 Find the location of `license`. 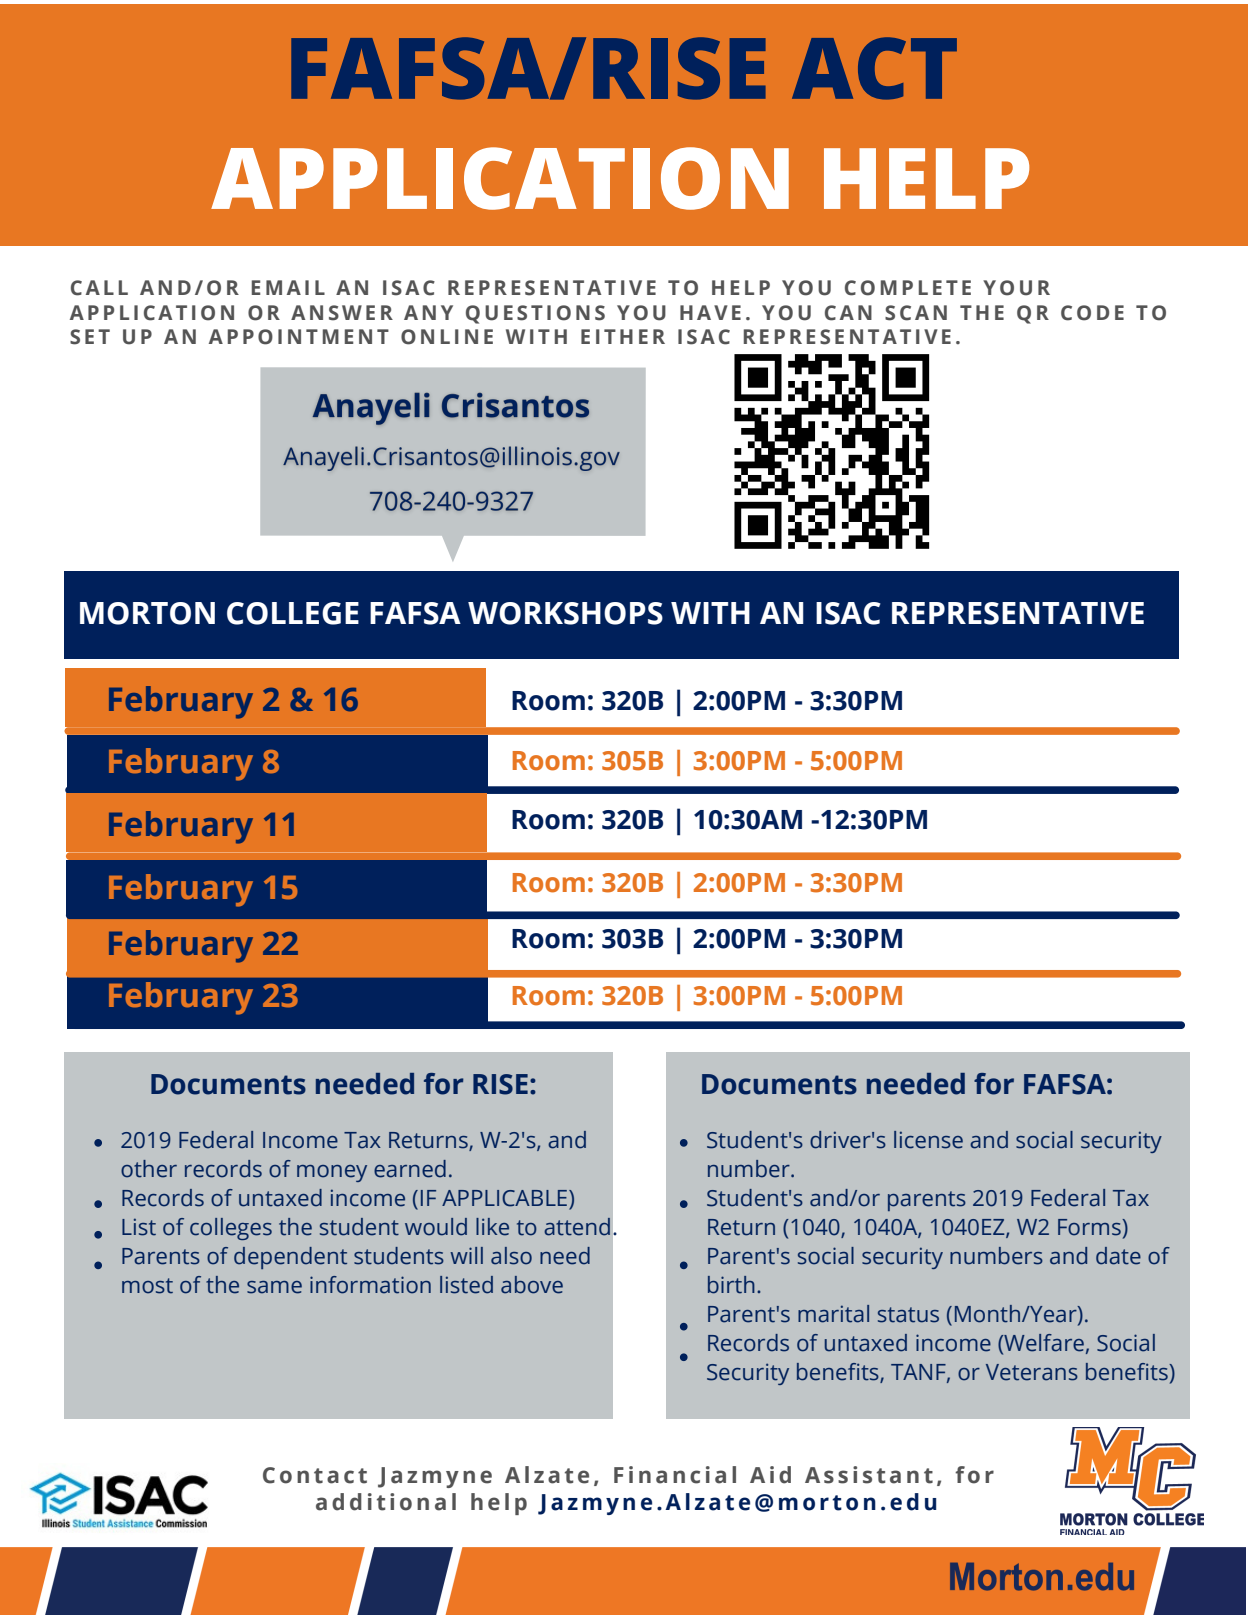

license is located at coordinates (928, 1140).
